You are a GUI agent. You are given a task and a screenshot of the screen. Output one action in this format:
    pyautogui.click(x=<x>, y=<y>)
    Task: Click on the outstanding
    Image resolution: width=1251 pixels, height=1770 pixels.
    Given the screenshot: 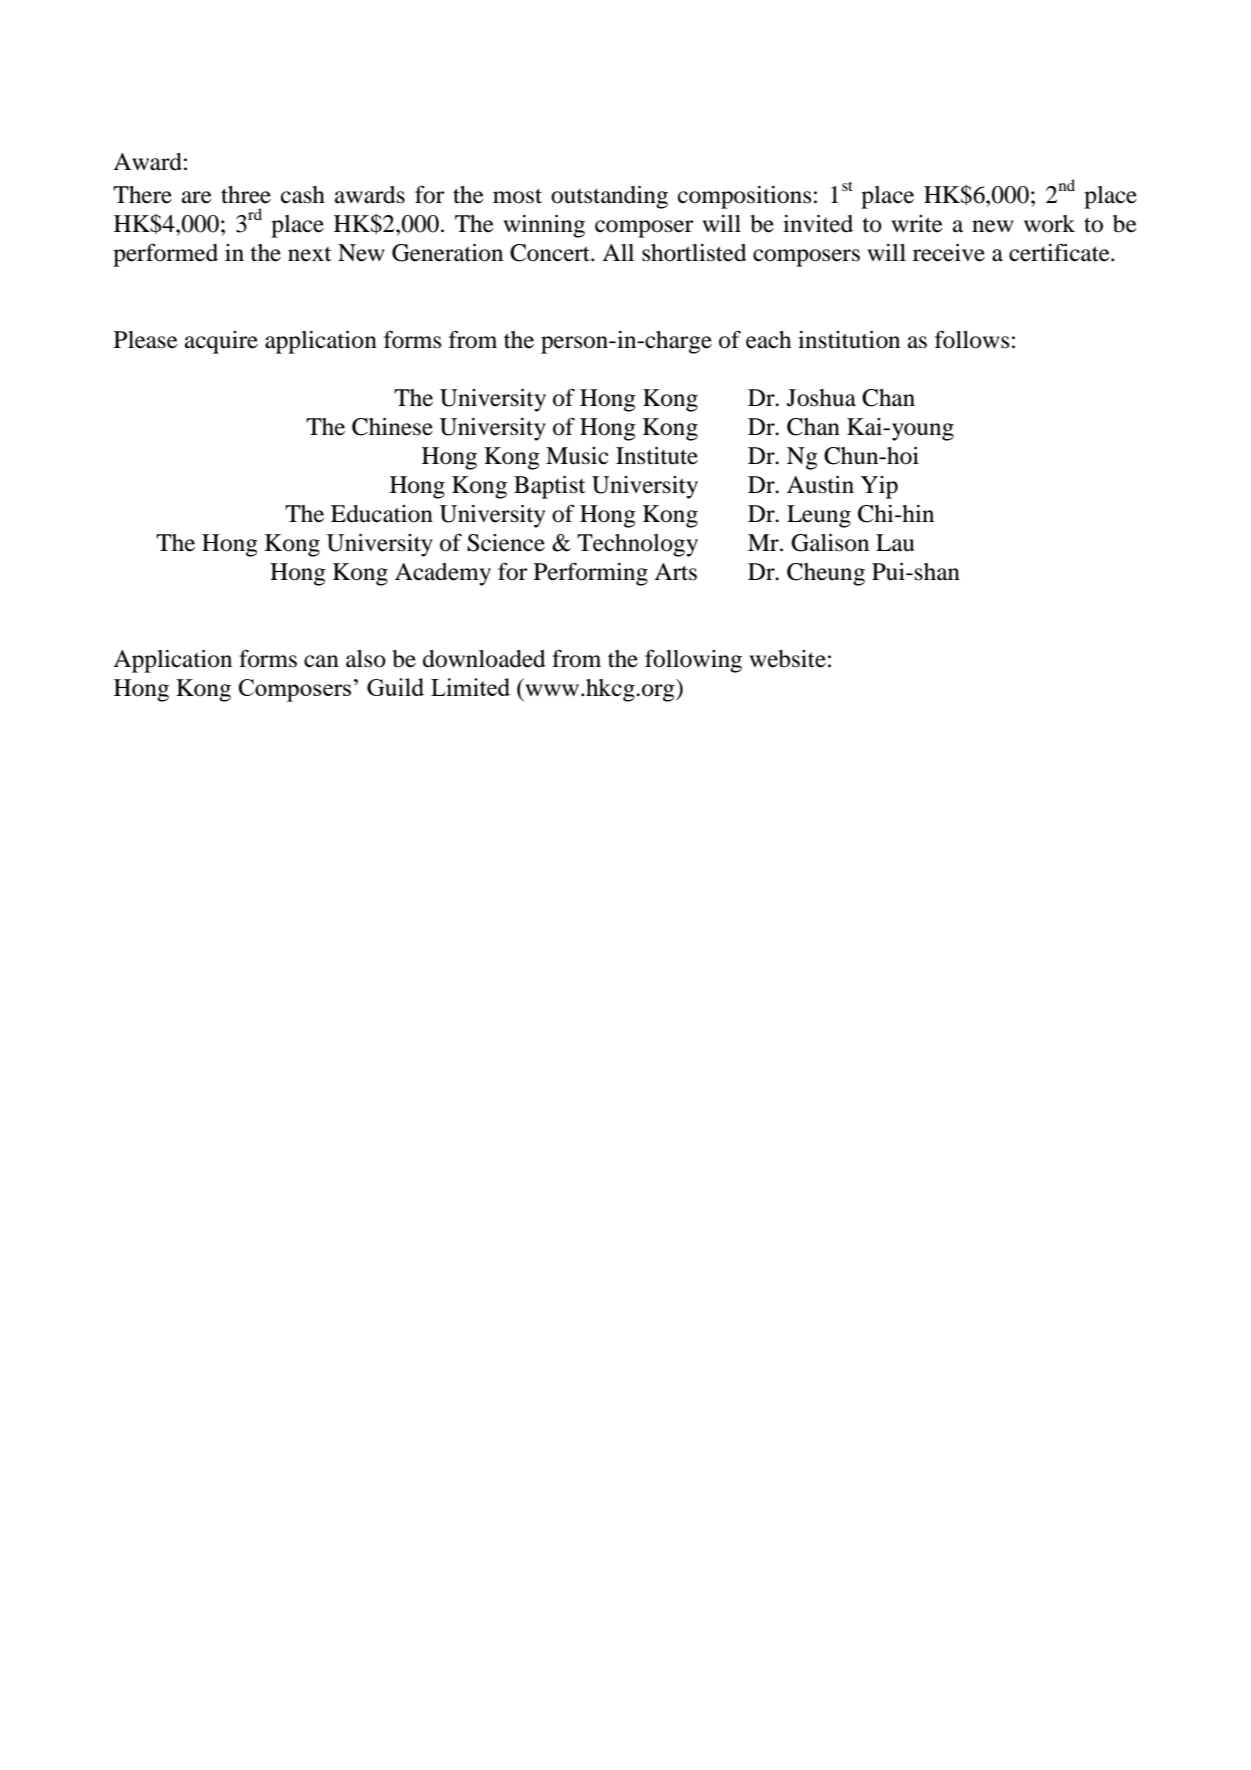 What is the action you would take?
    pyautogui.click(x=609, y=197)
